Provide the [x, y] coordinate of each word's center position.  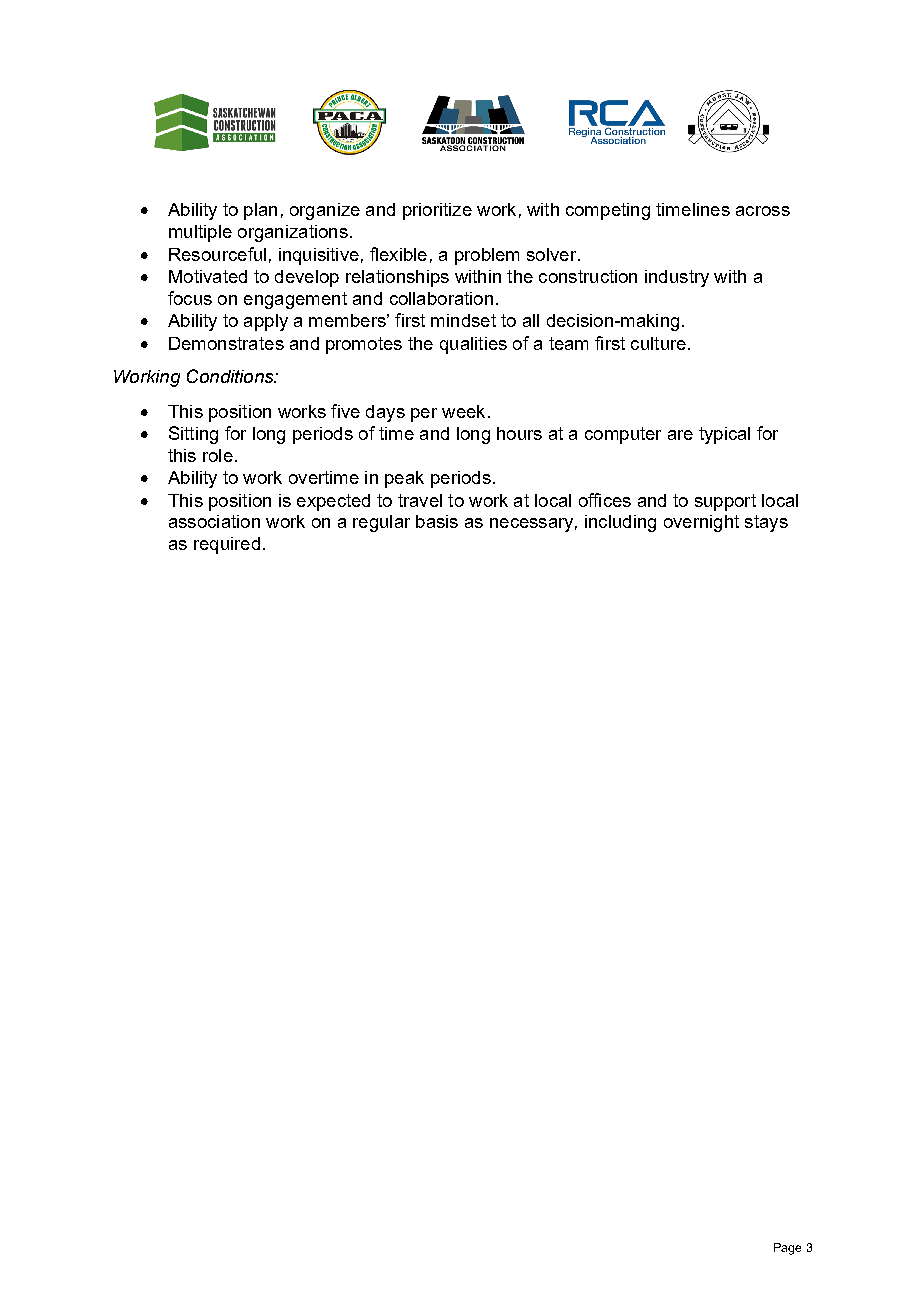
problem [487, 256]
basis [437, 521]
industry [677, 278]
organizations [293, 233]
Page [787, 1249]
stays [766, 523]
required [227, 545]
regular [381, 523]
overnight [701, 523]
